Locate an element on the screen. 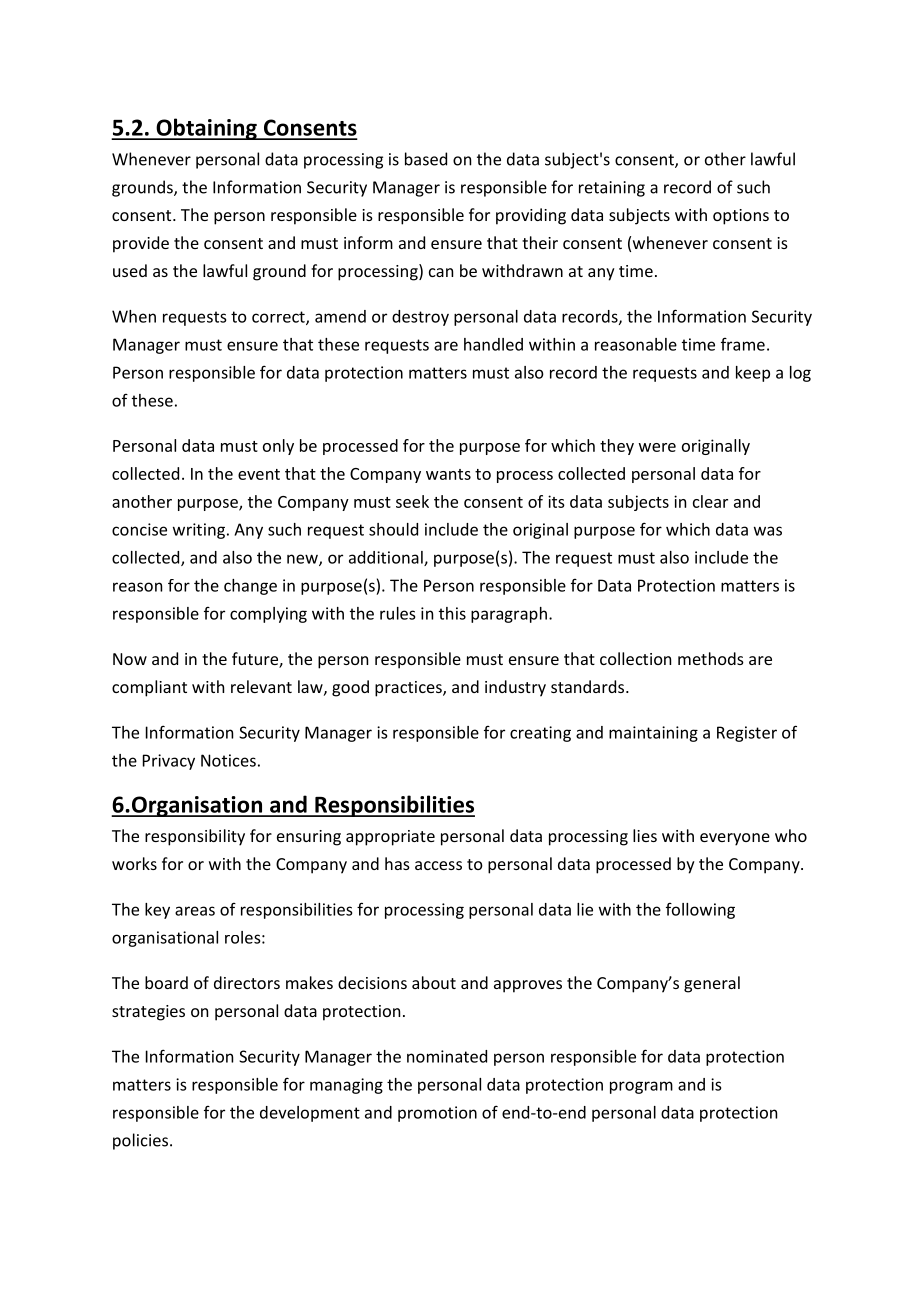 The height and width of the screenshot is (1308, 924). everyone is located at coordinates (735, 839).
